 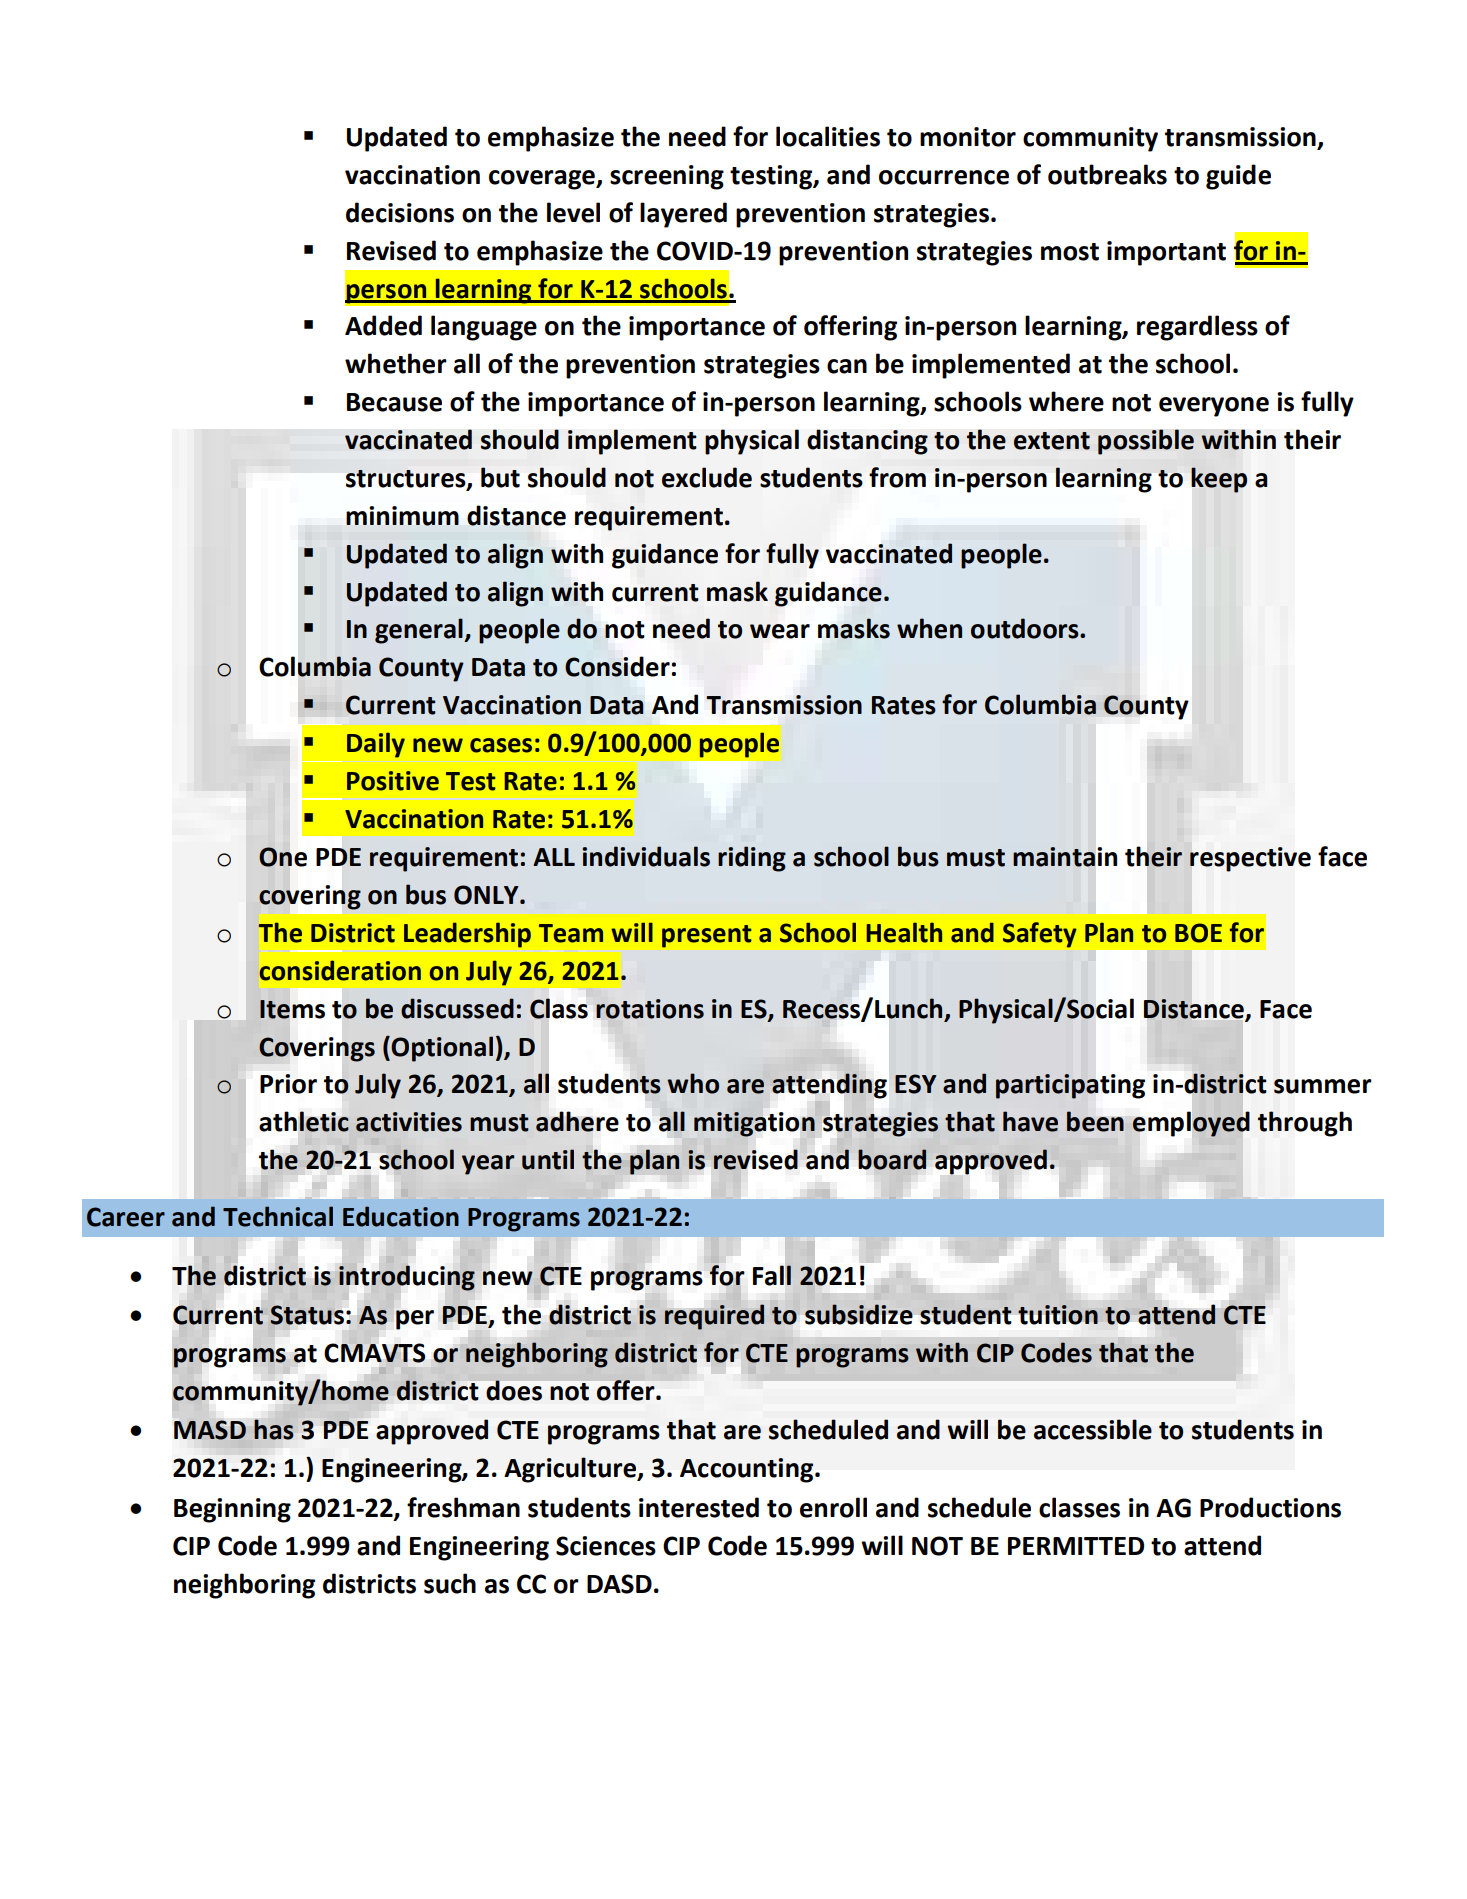 I want to click on PERMITTED, so click(x=1076, y=1546).
